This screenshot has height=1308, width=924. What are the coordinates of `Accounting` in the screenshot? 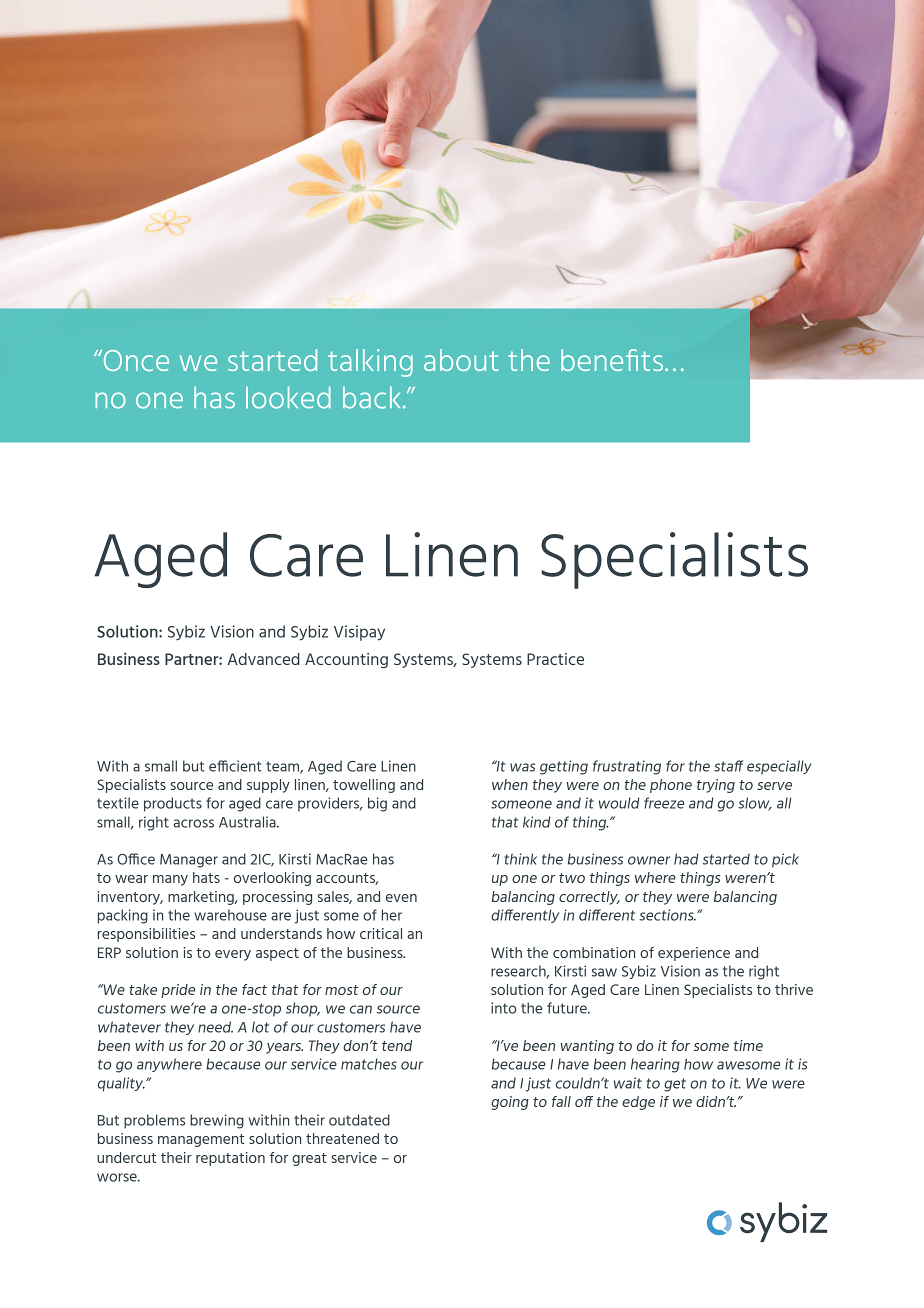 It's located at (346, 660).
